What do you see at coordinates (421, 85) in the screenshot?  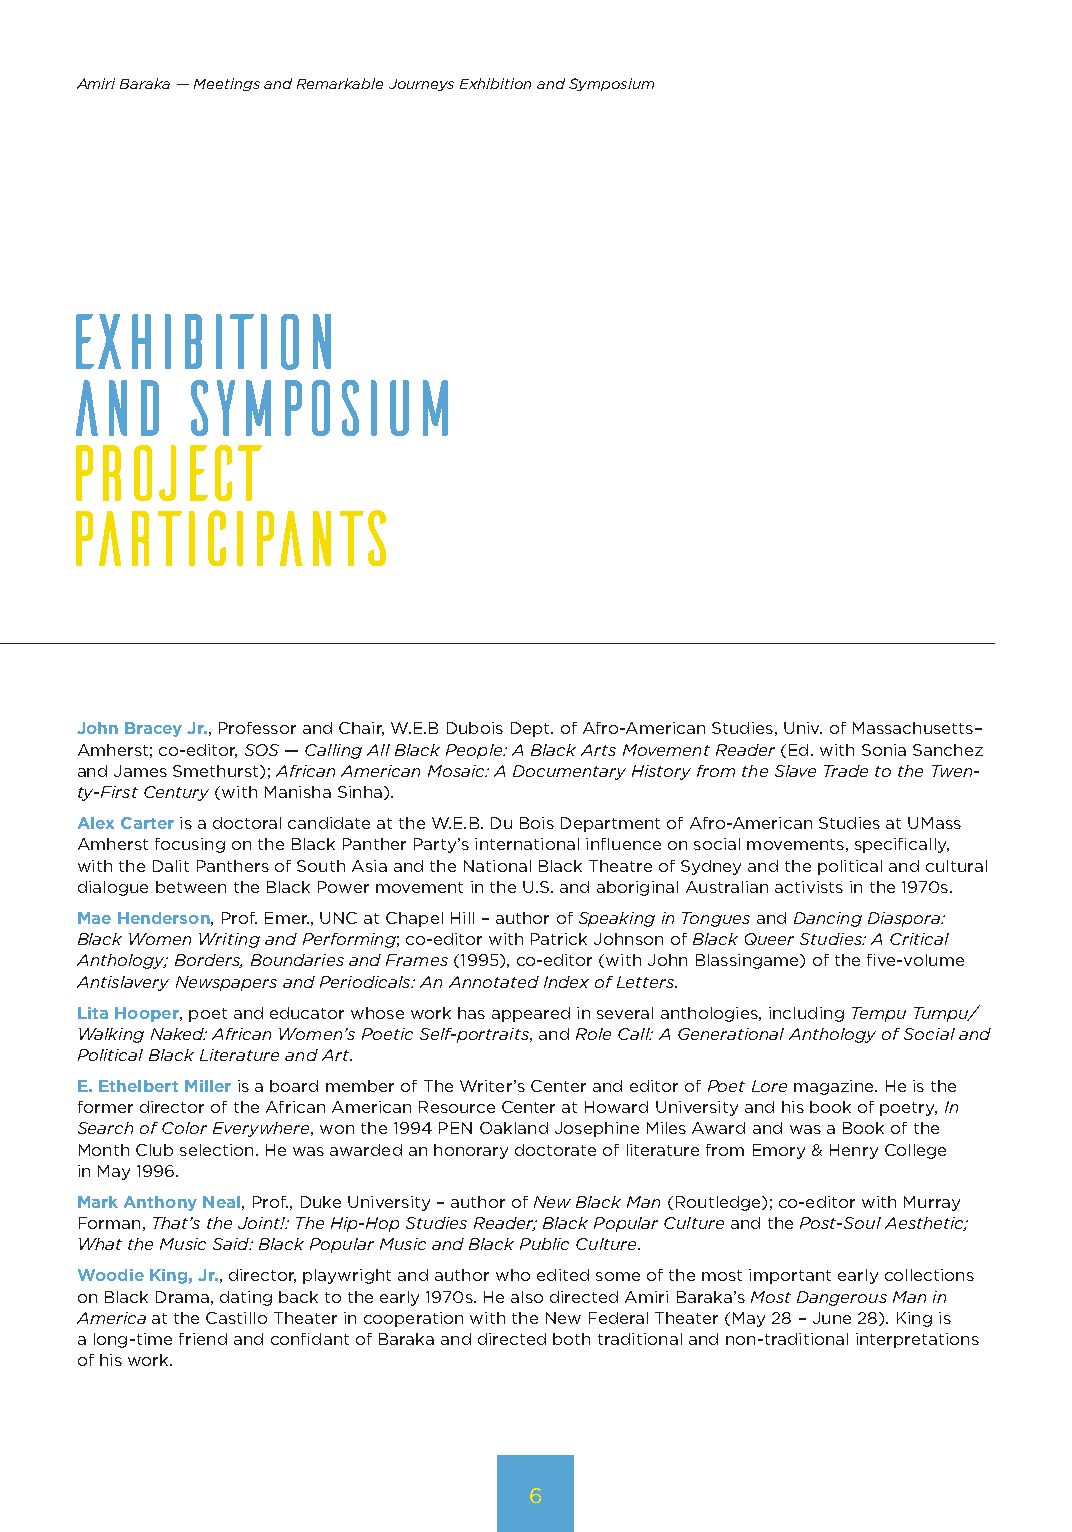 I see `Journeys` at bounding box center [421, 85].
